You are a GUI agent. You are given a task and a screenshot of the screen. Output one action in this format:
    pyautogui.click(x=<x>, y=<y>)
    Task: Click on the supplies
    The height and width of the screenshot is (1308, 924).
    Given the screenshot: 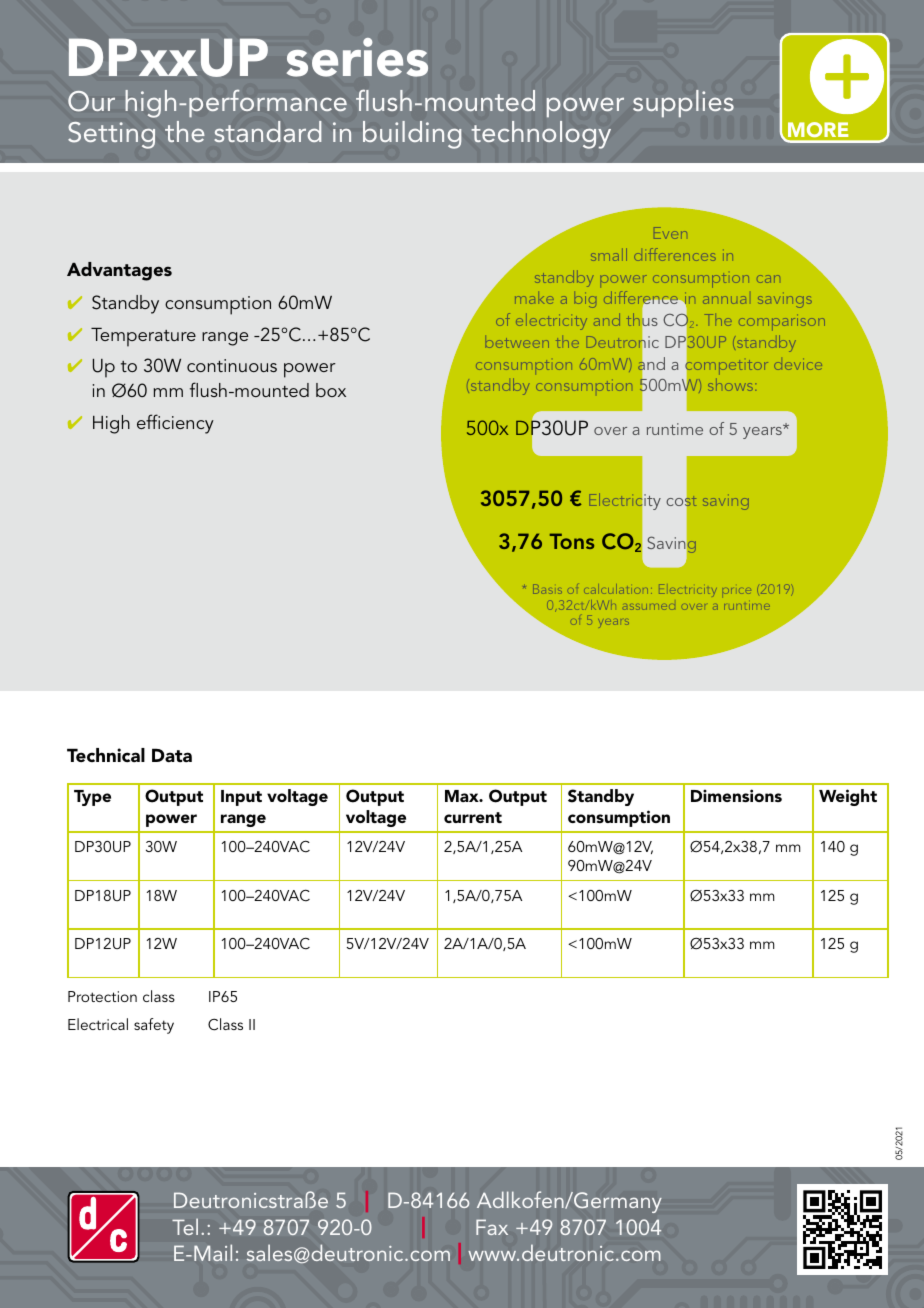 What is the action you would take?
    pyautogui.click(x=683, y=103)
